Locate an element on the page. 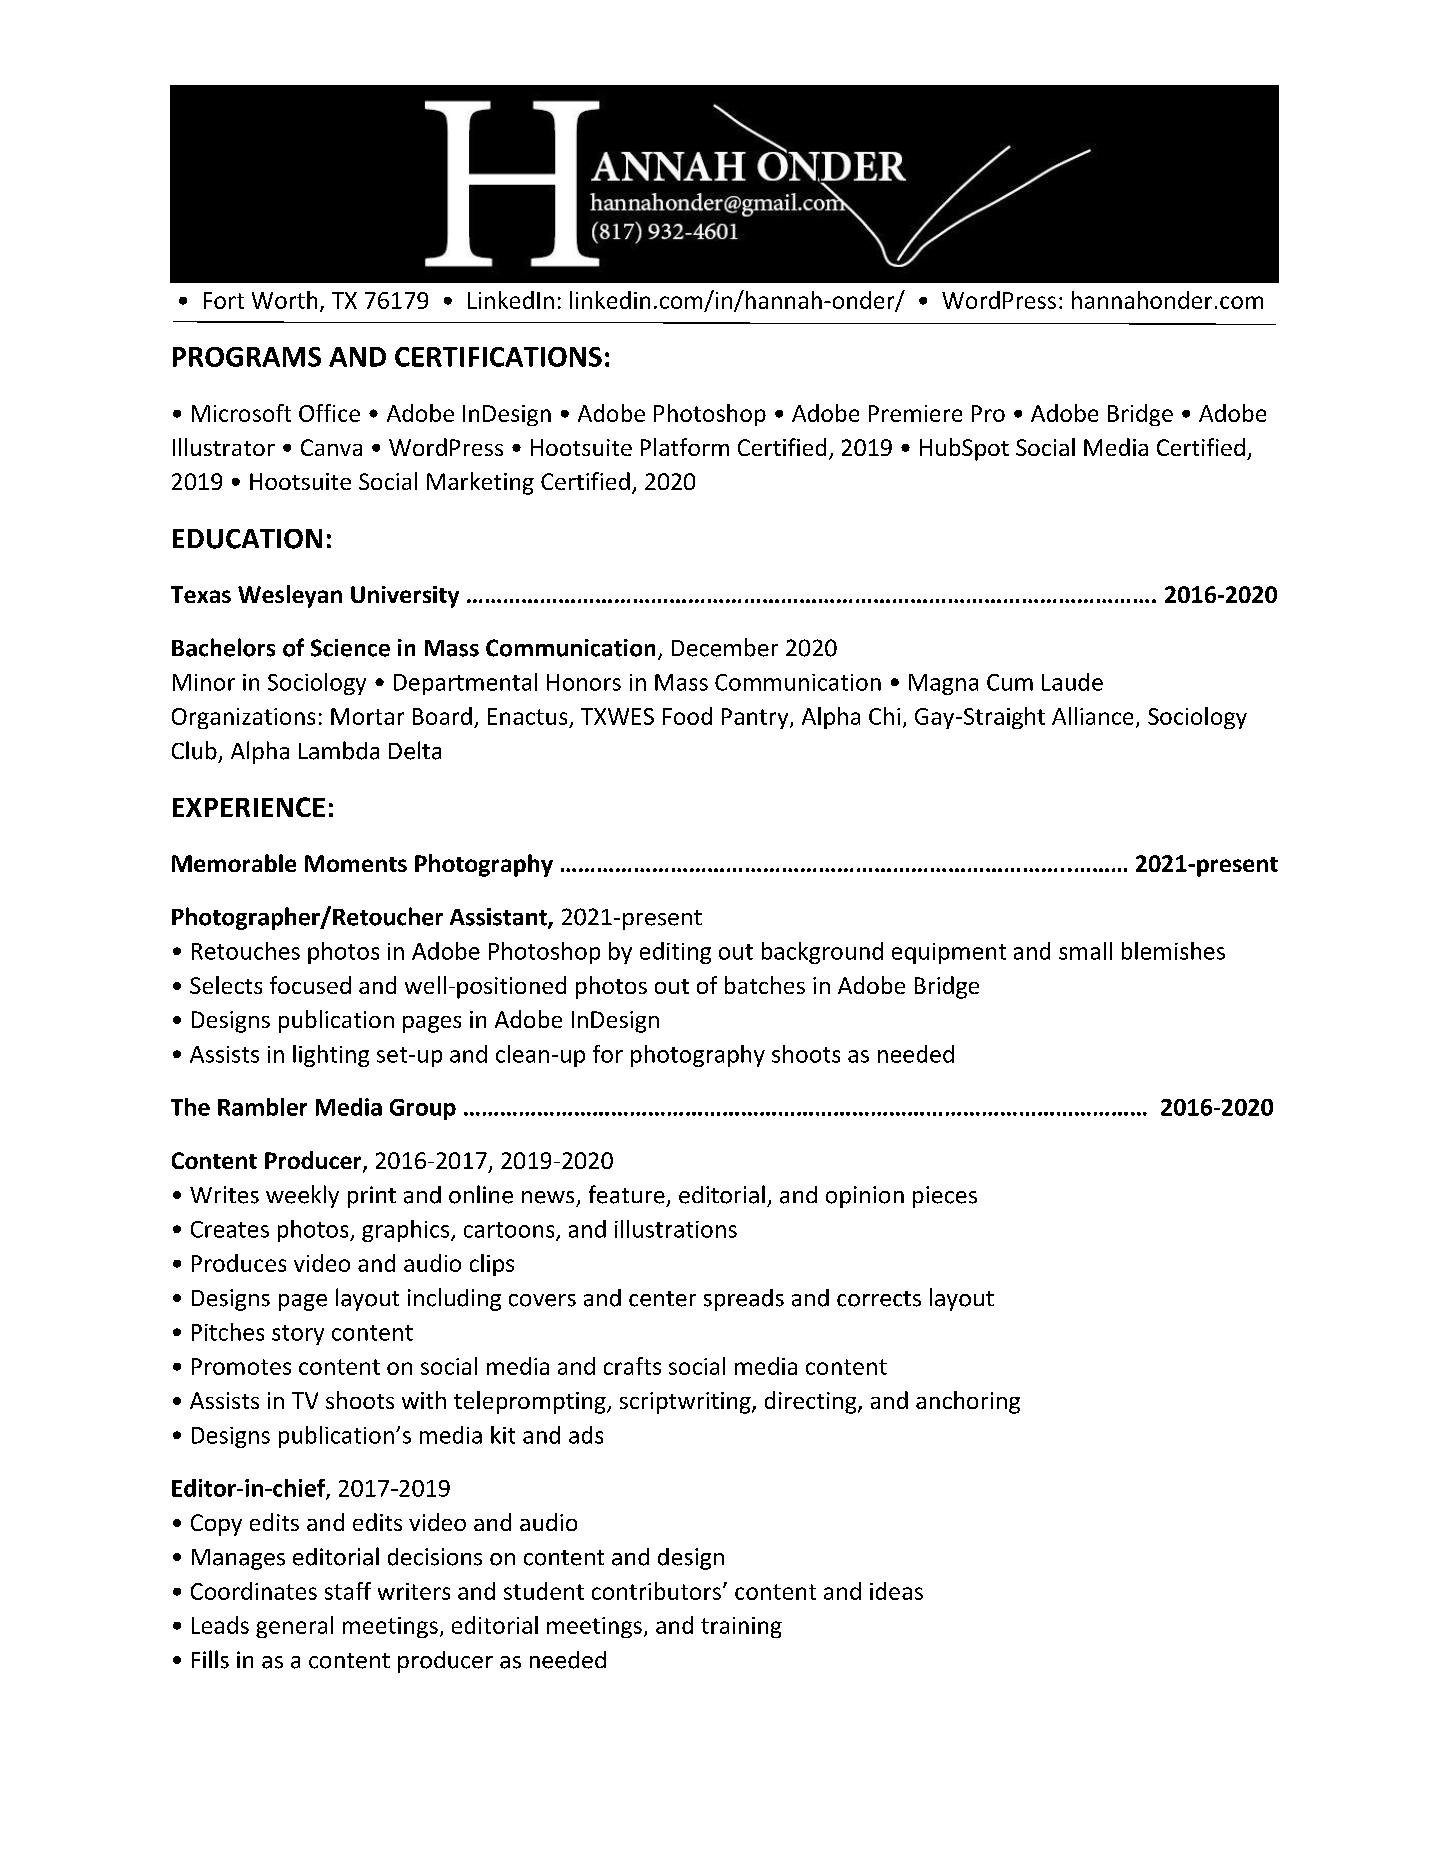  story is located at coordinates (298, 1335).
